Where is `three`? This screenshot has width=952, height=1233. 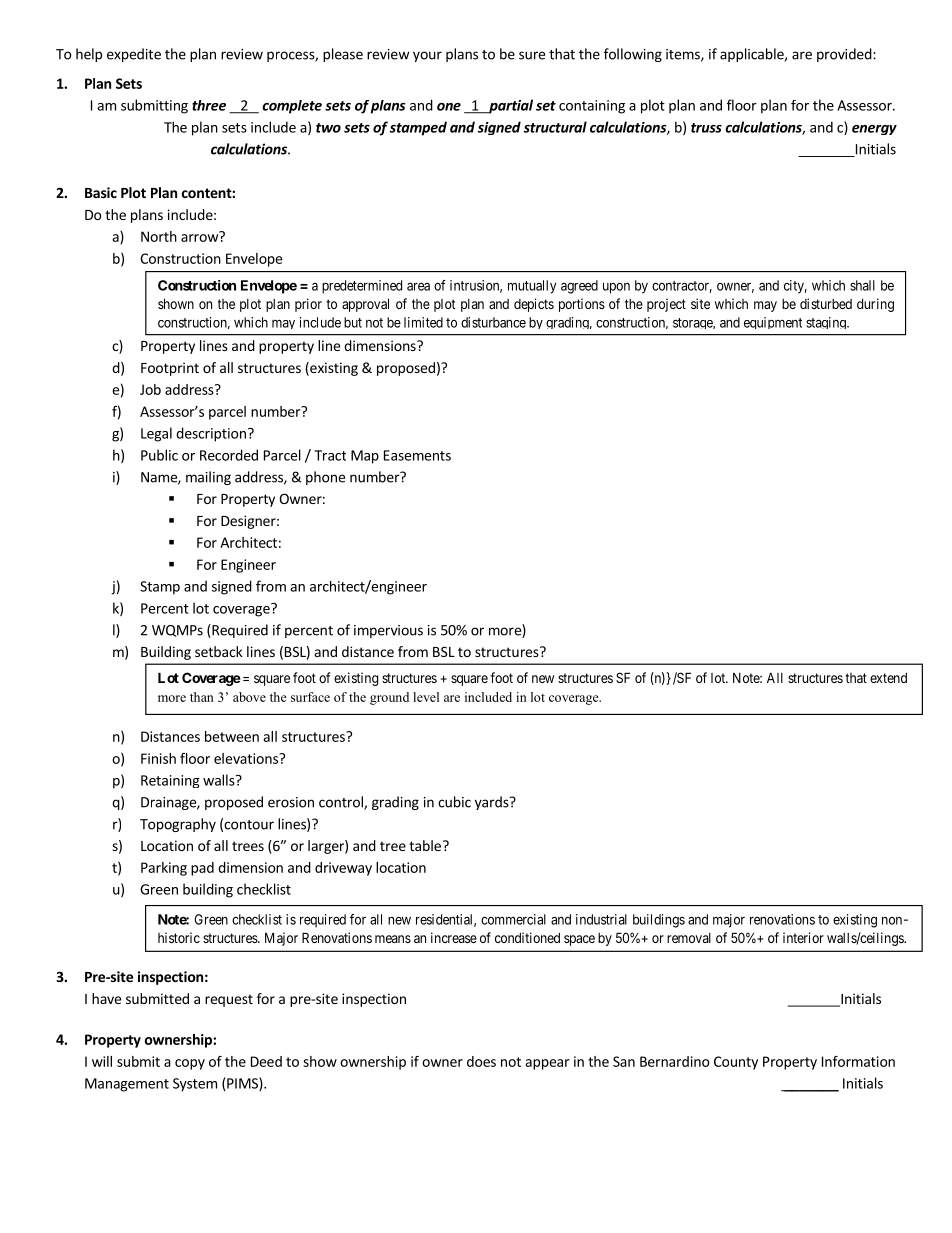
three is located at coordinates (209, 105).
